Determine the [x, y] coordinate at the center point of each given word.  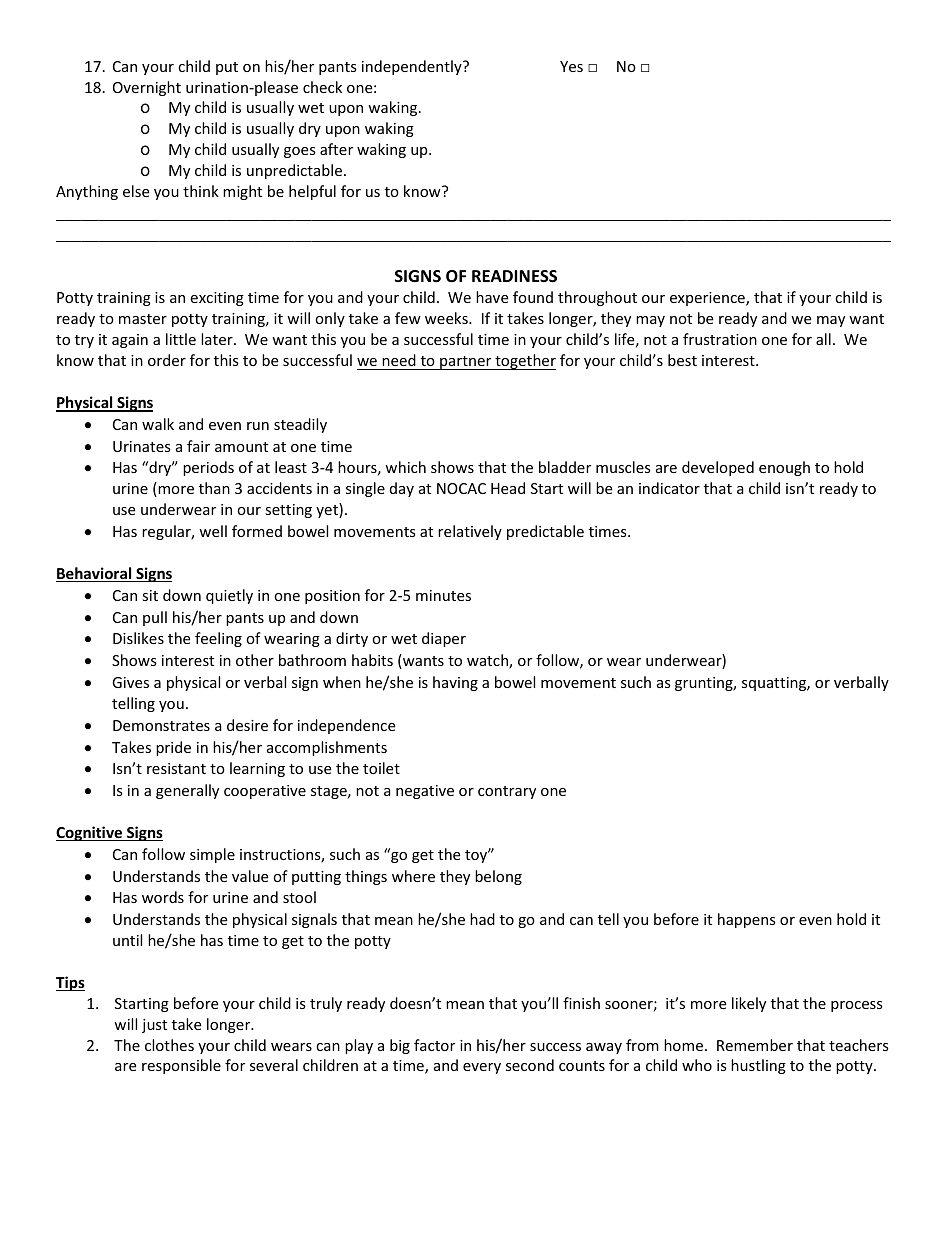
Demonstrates [161, 725]
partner [466, 363]
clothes [169, 1045]
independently [413, 67]
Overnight [147, 88]
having [455, 683]
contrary [507, 792]
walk [158, 424]
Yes [571, 66]
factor [434, 1045]
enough [784, 468]
